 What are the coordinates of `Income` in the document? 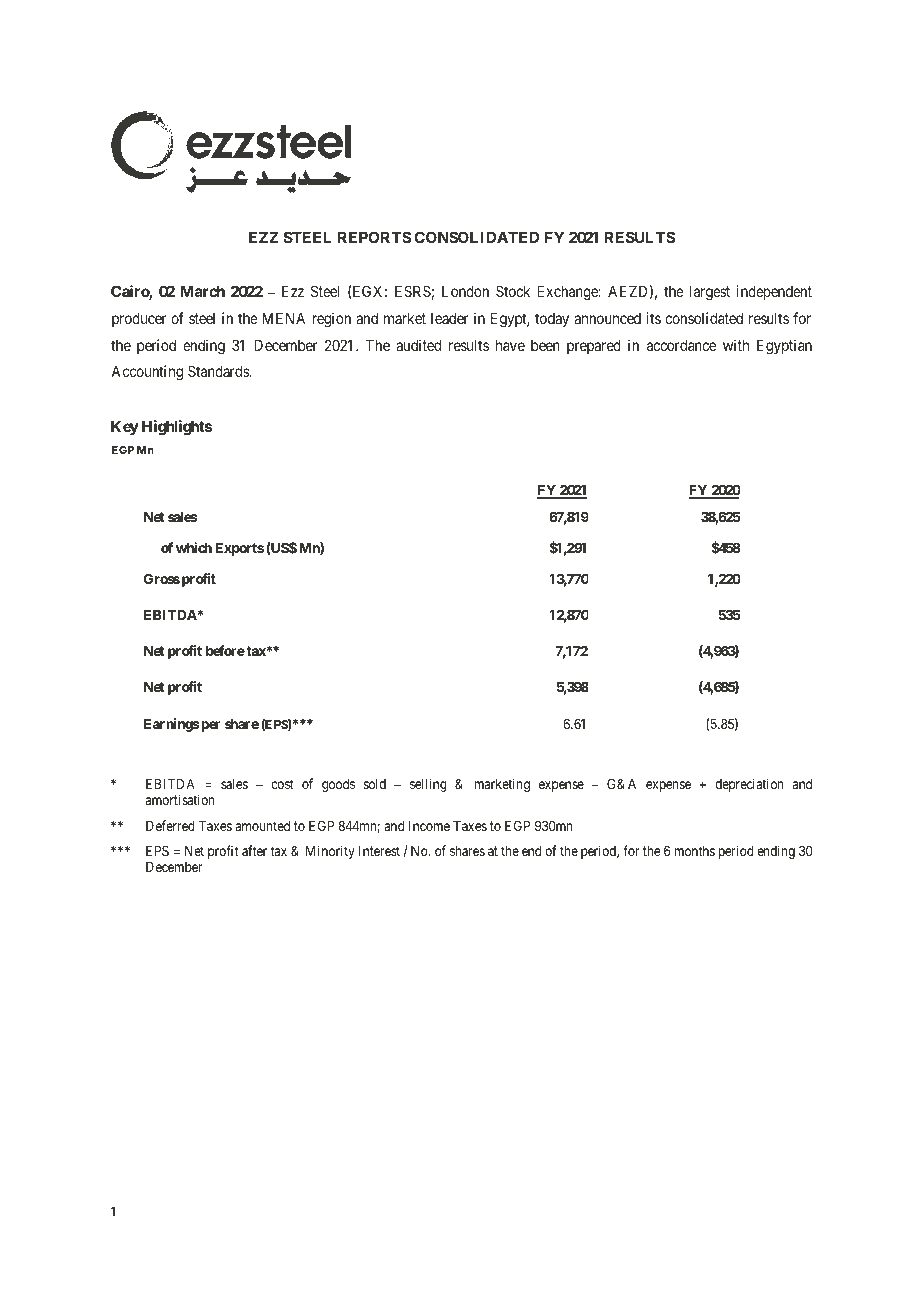 It's located at (429, 826).
